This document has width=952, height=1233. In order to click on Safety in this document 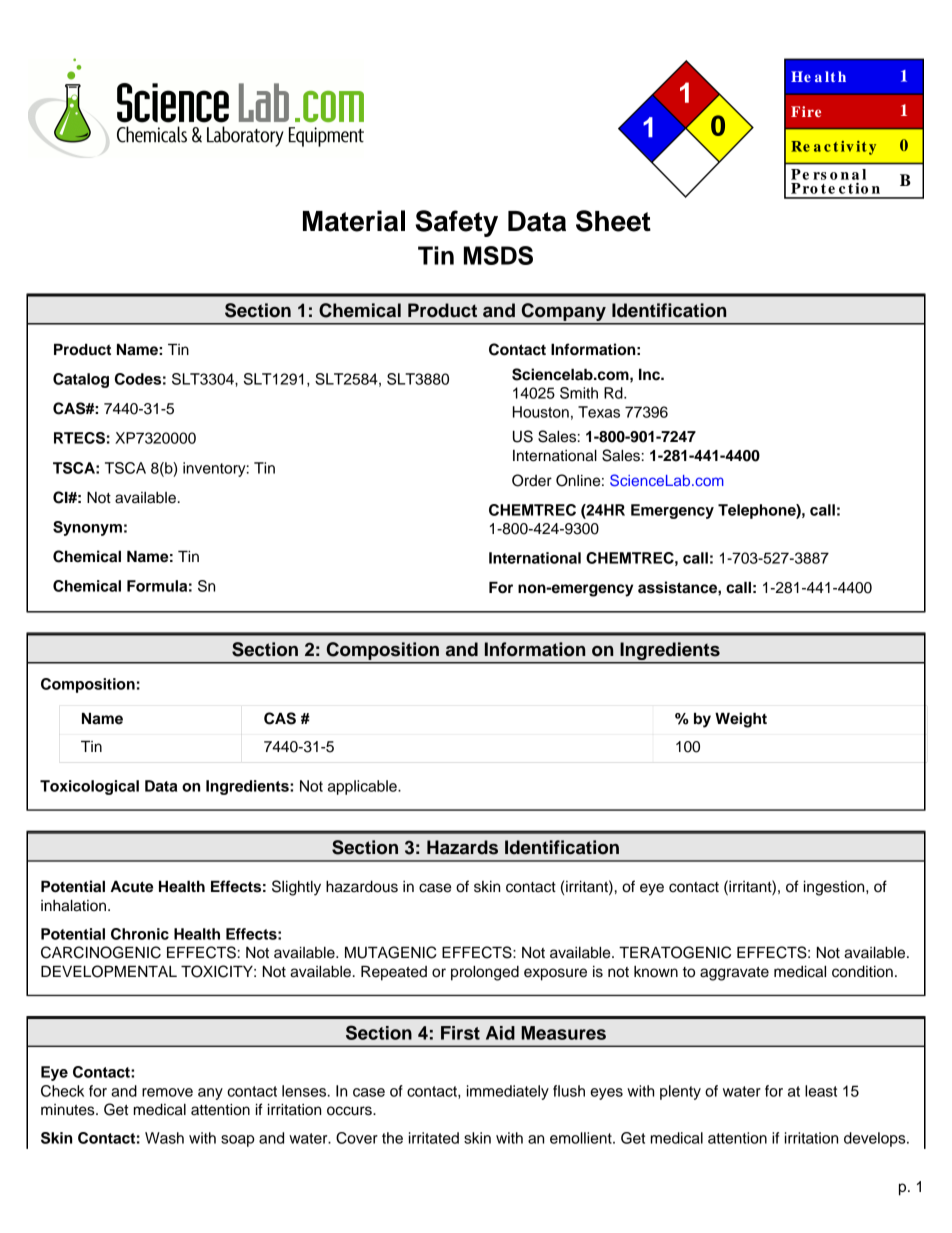, I will do `click(456, 223)`.
